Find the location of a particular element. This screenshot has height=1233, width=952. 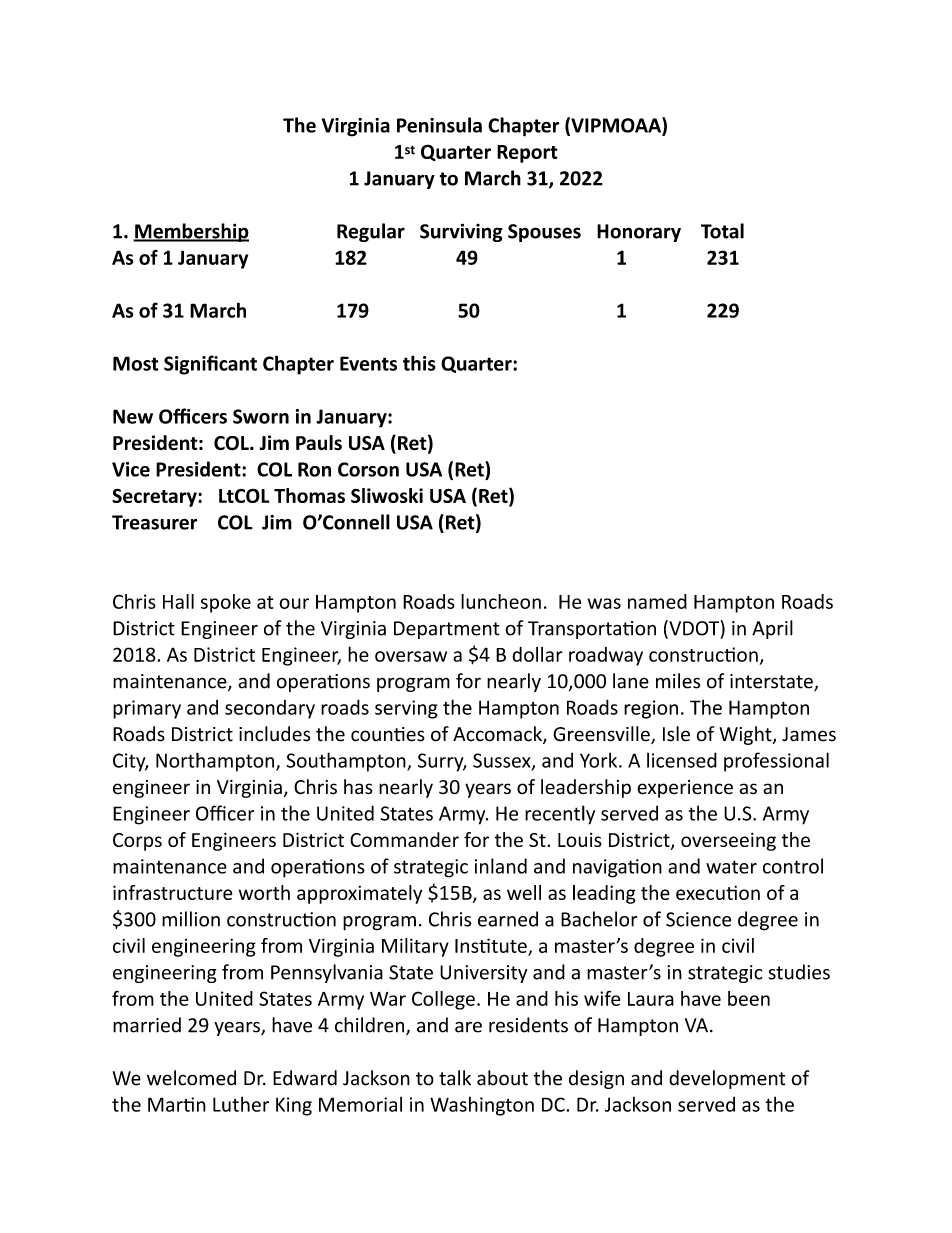

Sussex is located at coordinates (503, 761).
